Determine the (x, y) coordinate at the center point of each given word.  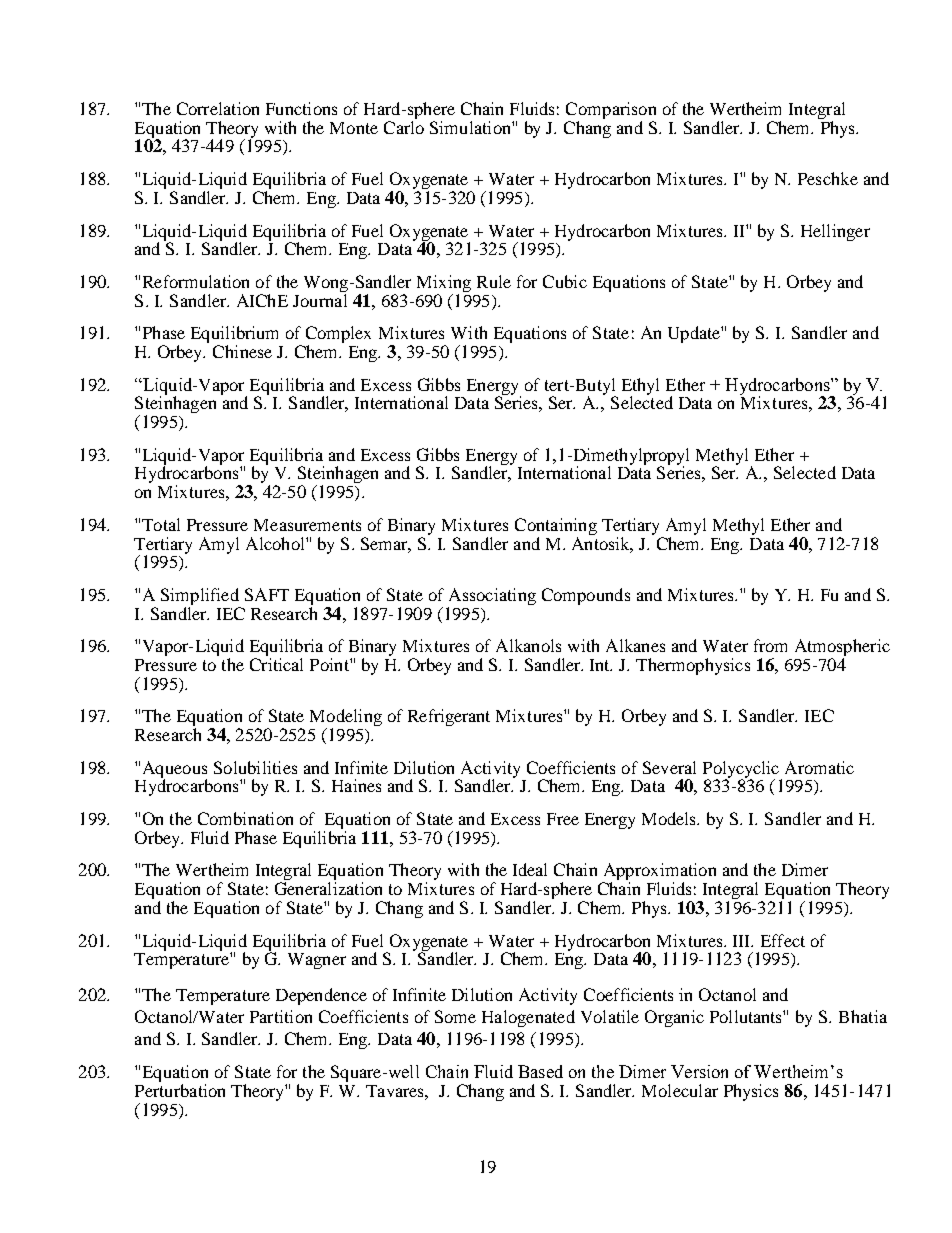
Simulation (471, 127)
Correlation (218, 108)
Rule (494, 281)
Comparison (611, 112)
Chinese (242, 351)
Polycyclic (742, 770)
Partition (281, 1016)
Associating (492, 596)
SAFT (267, 594)
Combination (245, 818)
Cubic (565, 281)
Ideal (530, 869)
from (770, 645)
